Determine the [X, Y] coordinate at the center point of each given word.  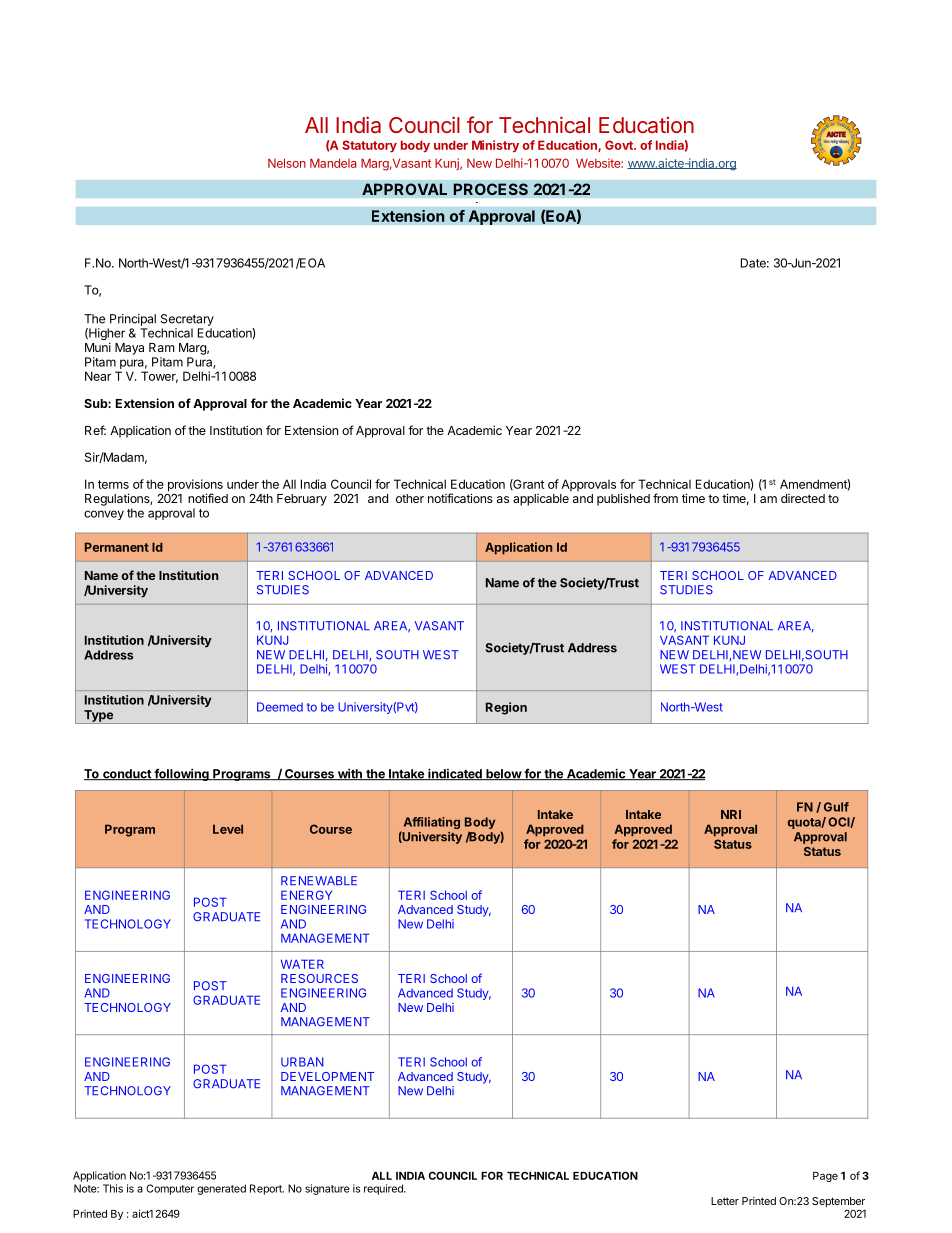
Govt [620, 145]
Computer [170, 1189]
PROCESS [490, 189]
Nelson [287, 163]
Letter [725, 1201]
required [384, 1189]
